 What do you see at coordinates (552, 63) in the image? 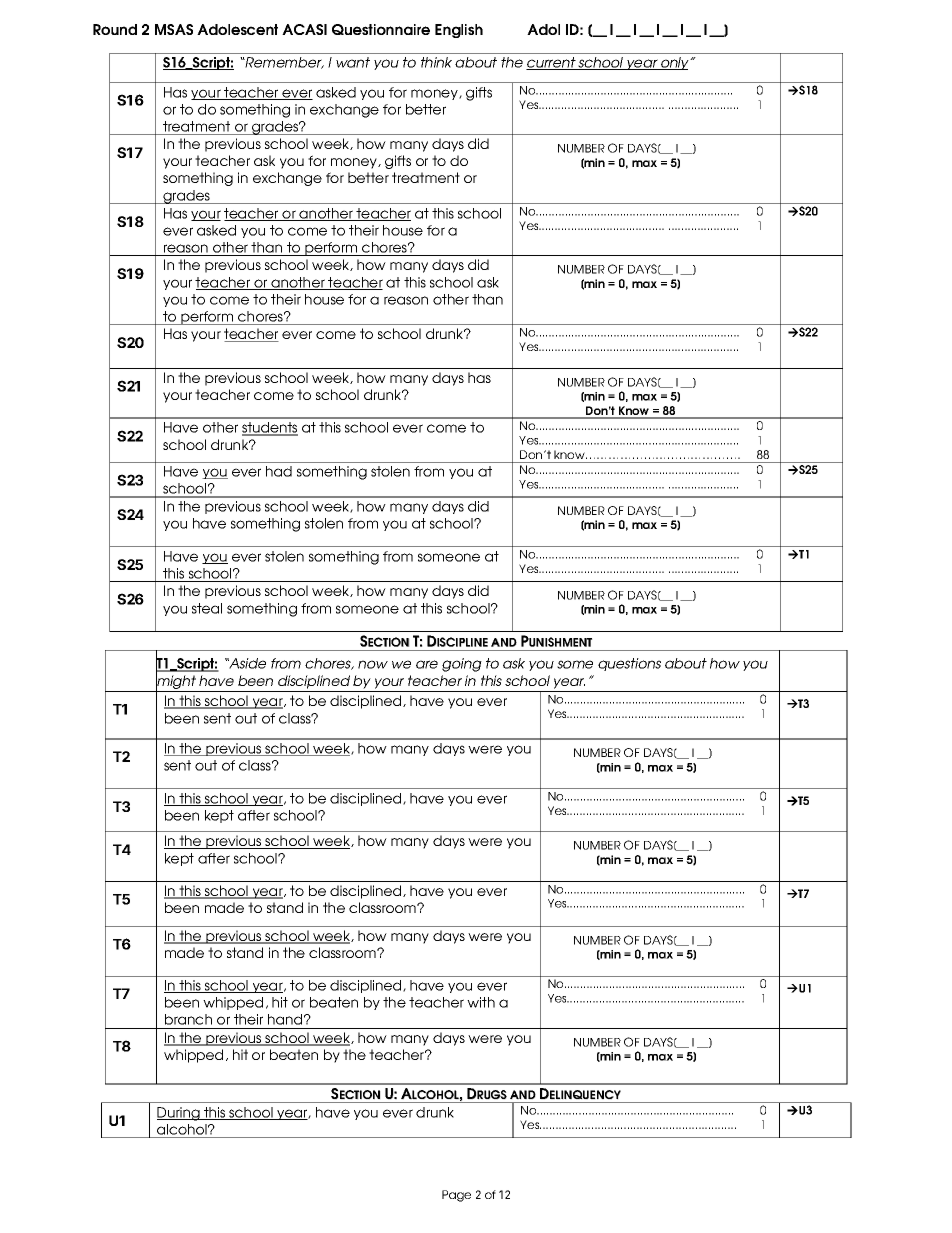
I see `current` at bounding box center [552, 63].
